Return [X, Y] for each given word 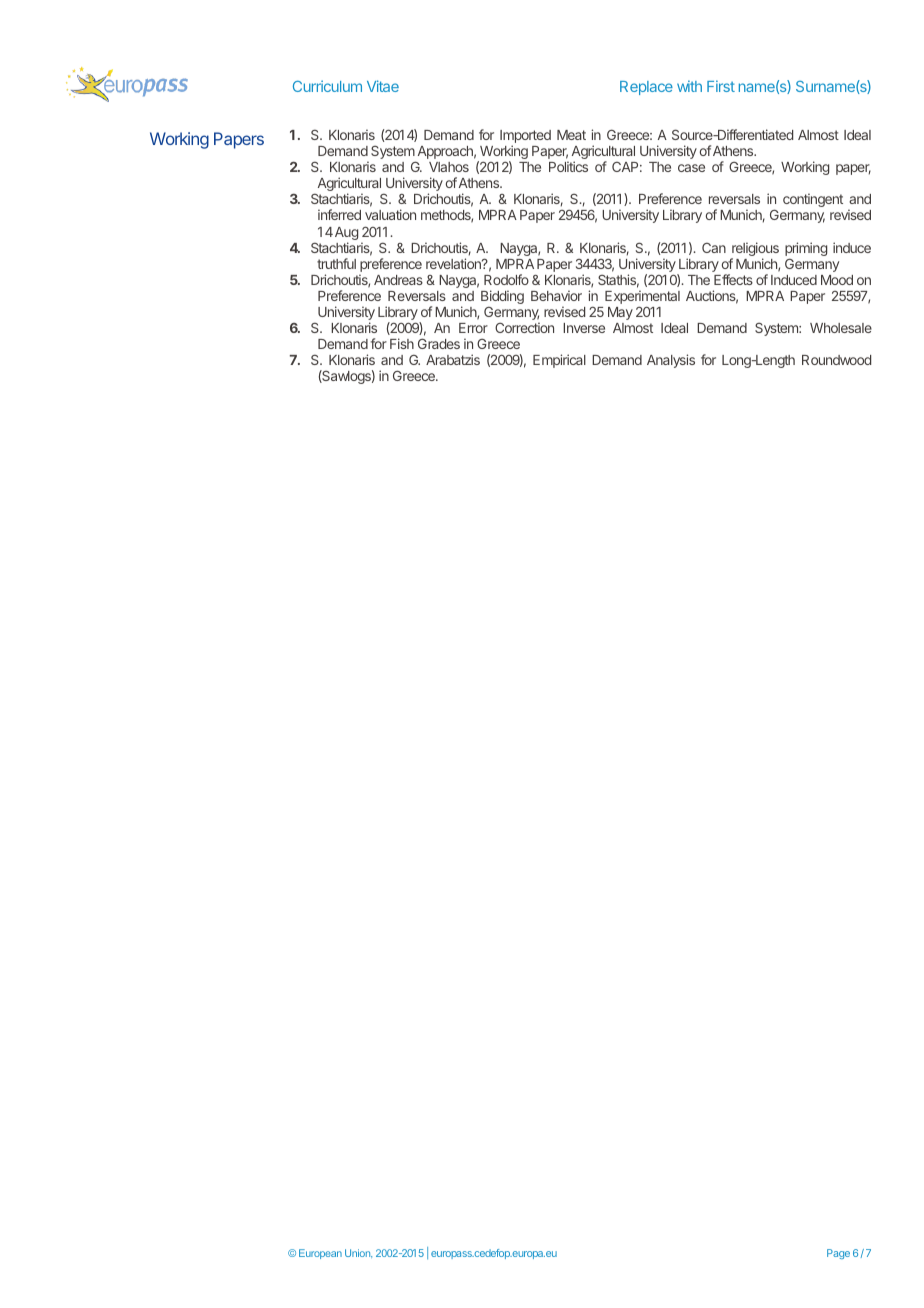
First [721, 86]
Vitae [383, 86]
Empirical [559, 361]
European [320, 1254]
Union [358, 1253]
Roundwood [836, 360]
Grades [439, 343]
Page [838, 1254]
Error [473, 328]
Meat [571, 135]
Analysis [671, 361]
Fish [402, 343]
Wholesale [841, 328]
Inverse [584, 328]
